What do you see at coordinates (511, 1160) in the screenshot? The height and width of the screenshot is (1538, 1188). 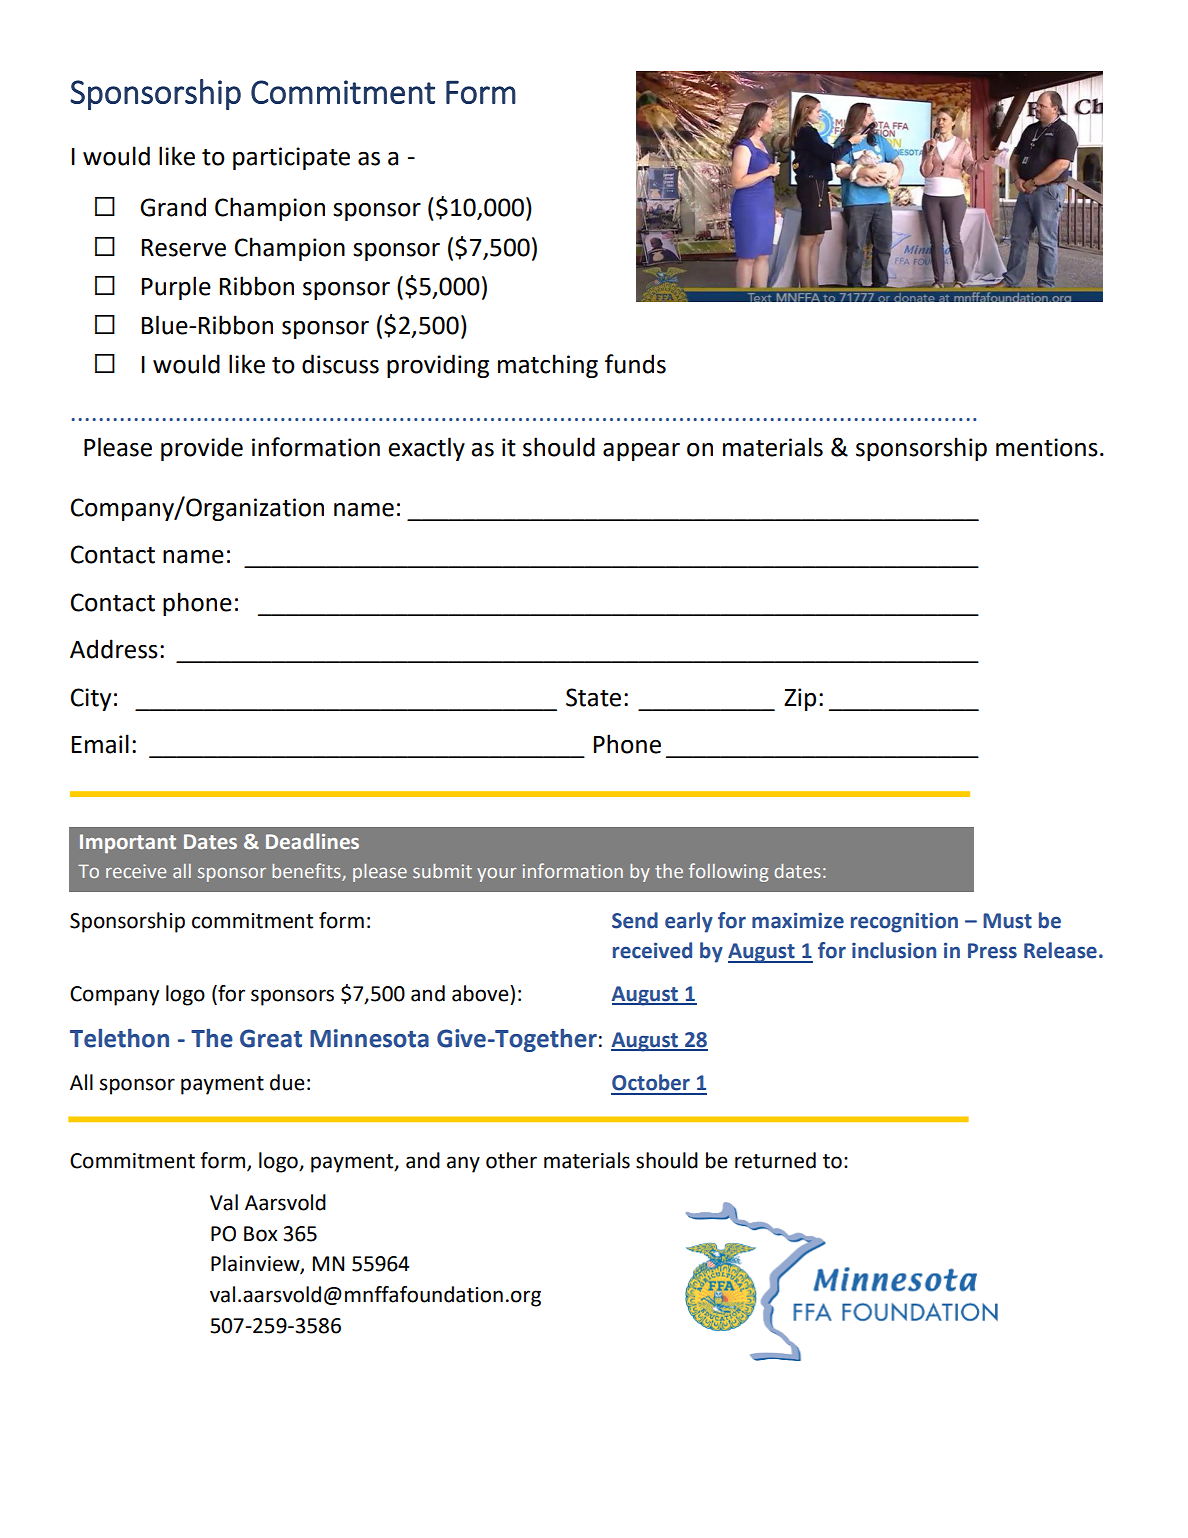 I see `other` at bounding box center [511, 1160].
